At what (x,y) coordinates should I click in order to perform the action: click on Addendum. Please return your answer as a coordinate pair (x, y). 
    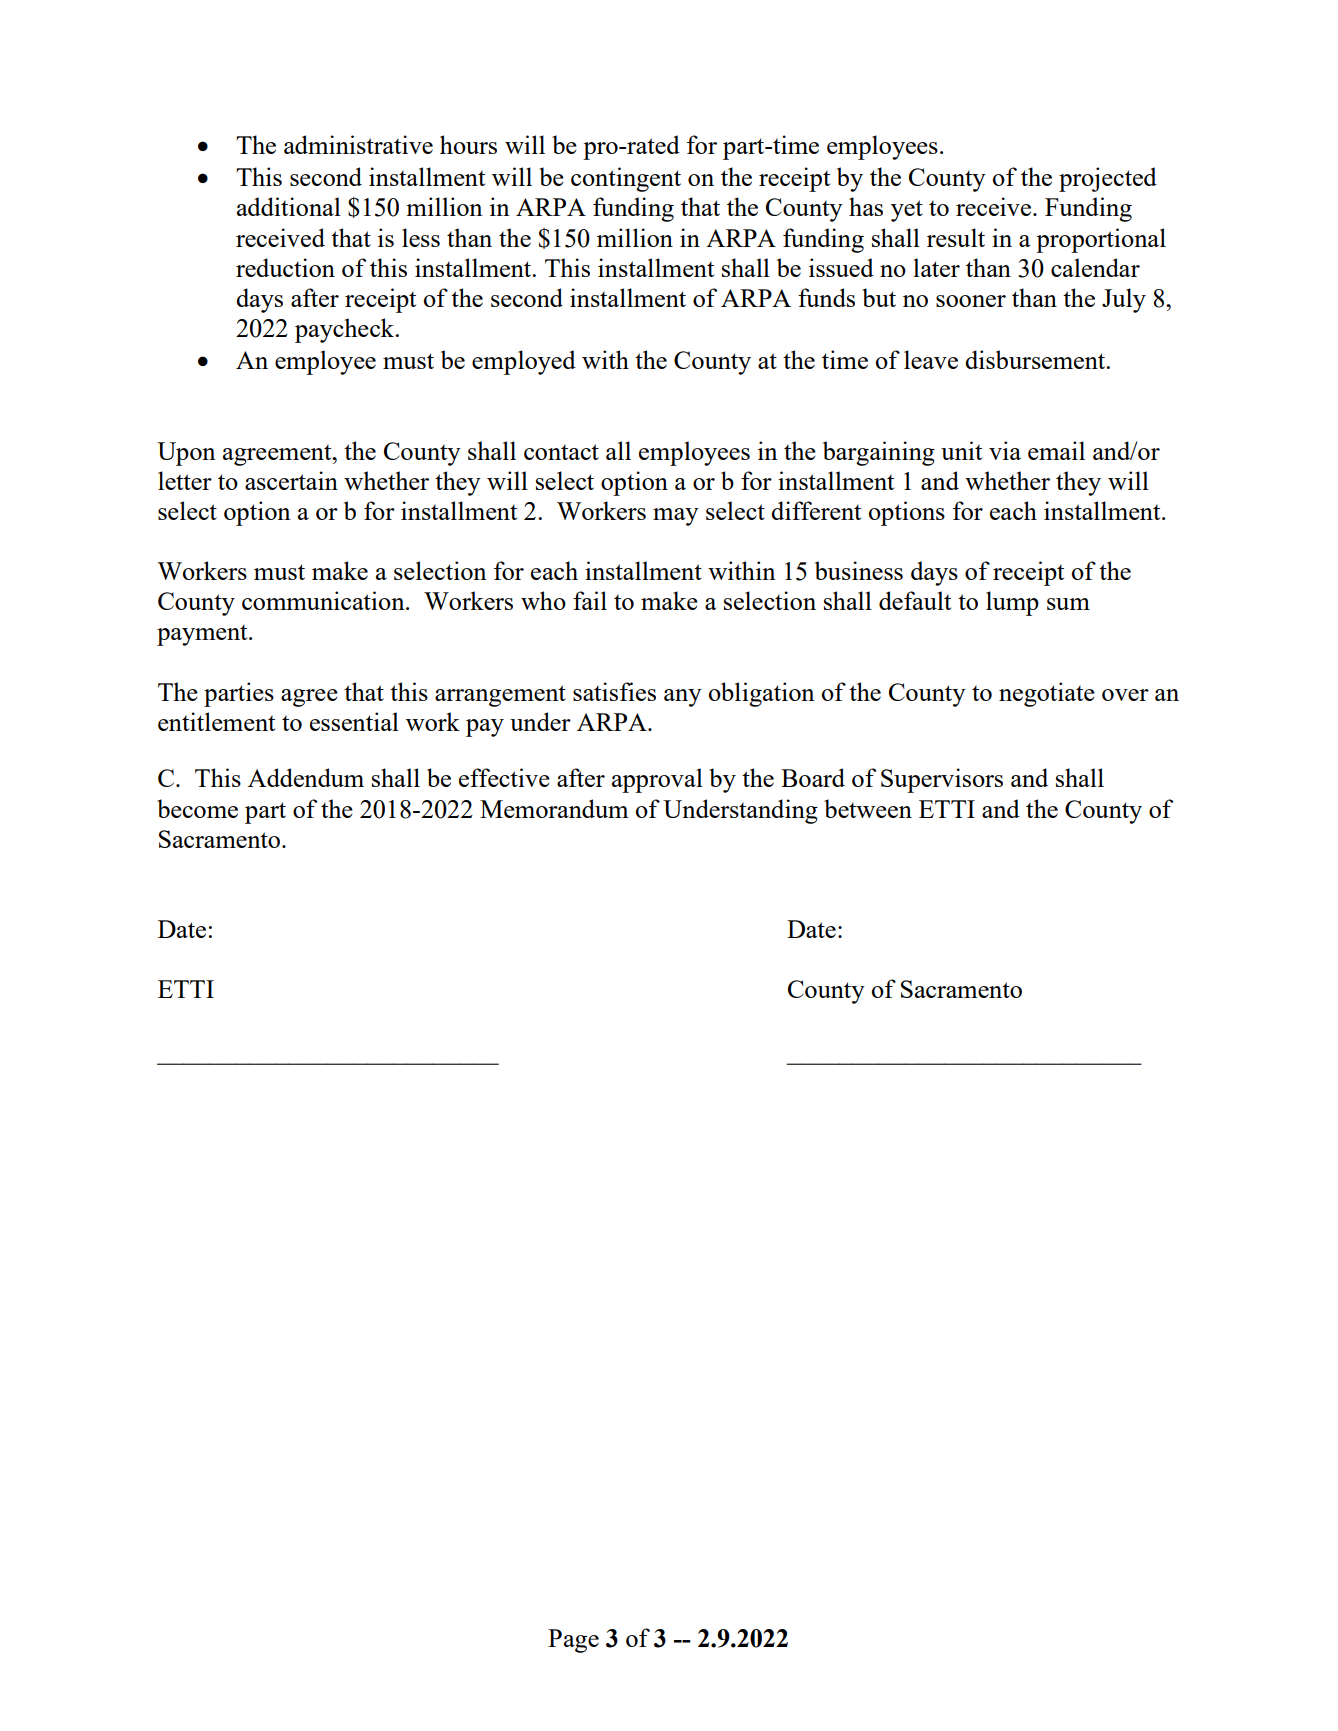
    Looking at the image, I should click on (306, 777).
